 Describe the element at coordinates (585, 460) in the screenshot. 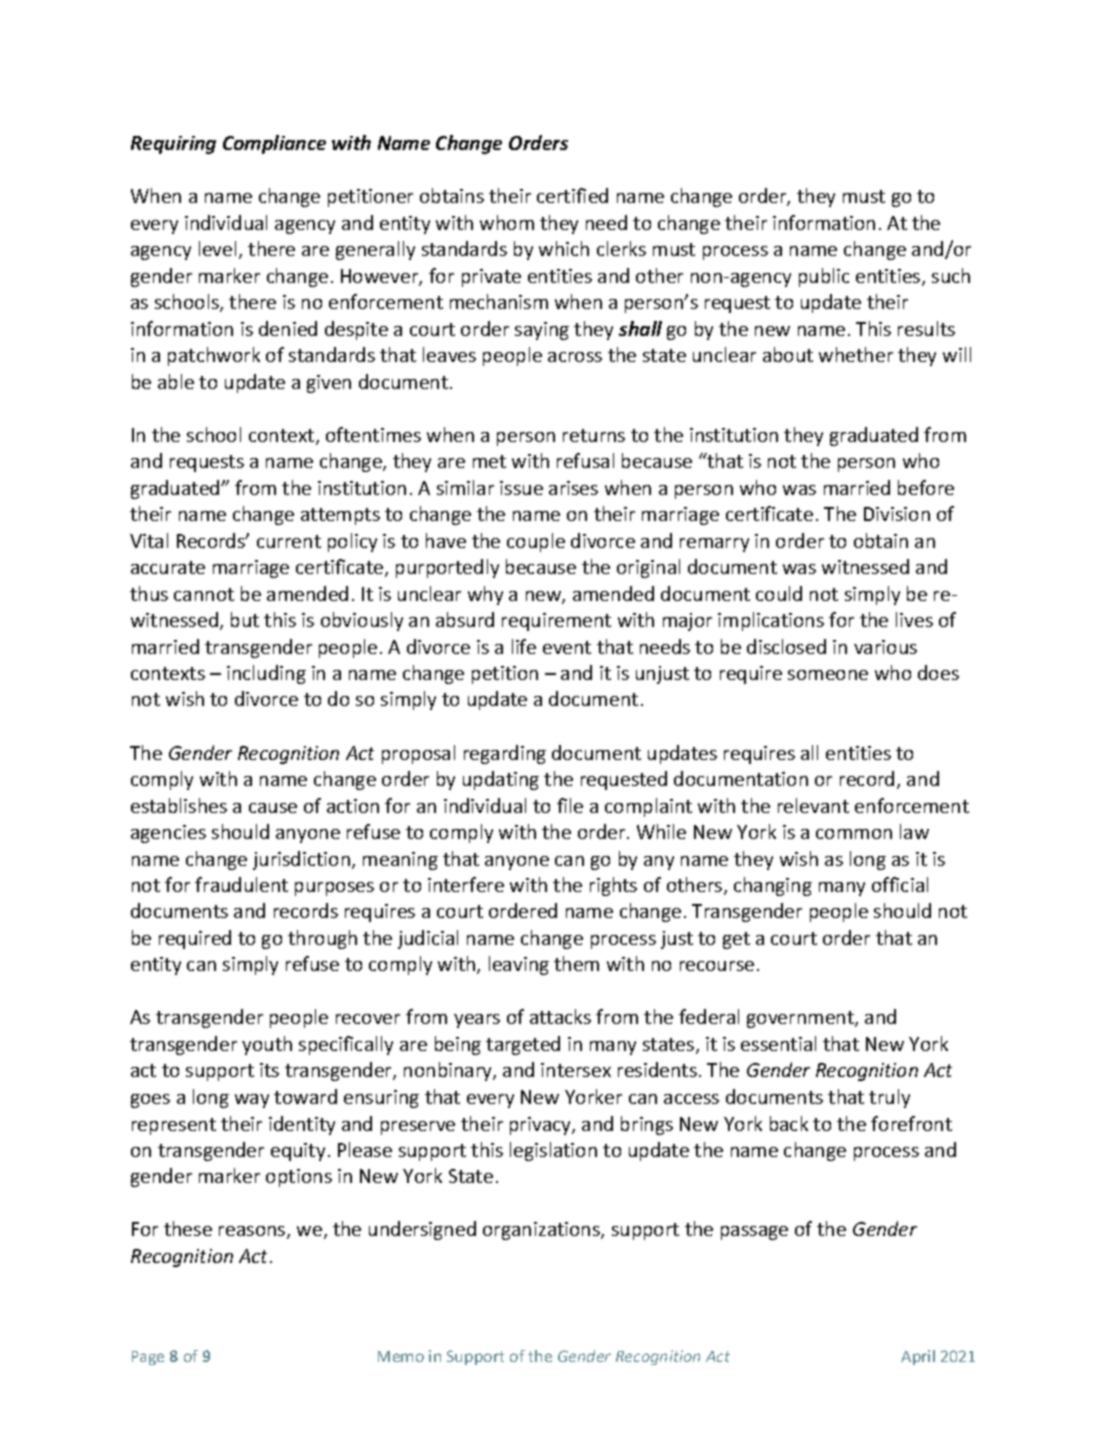

I see `refusal` at that location.
